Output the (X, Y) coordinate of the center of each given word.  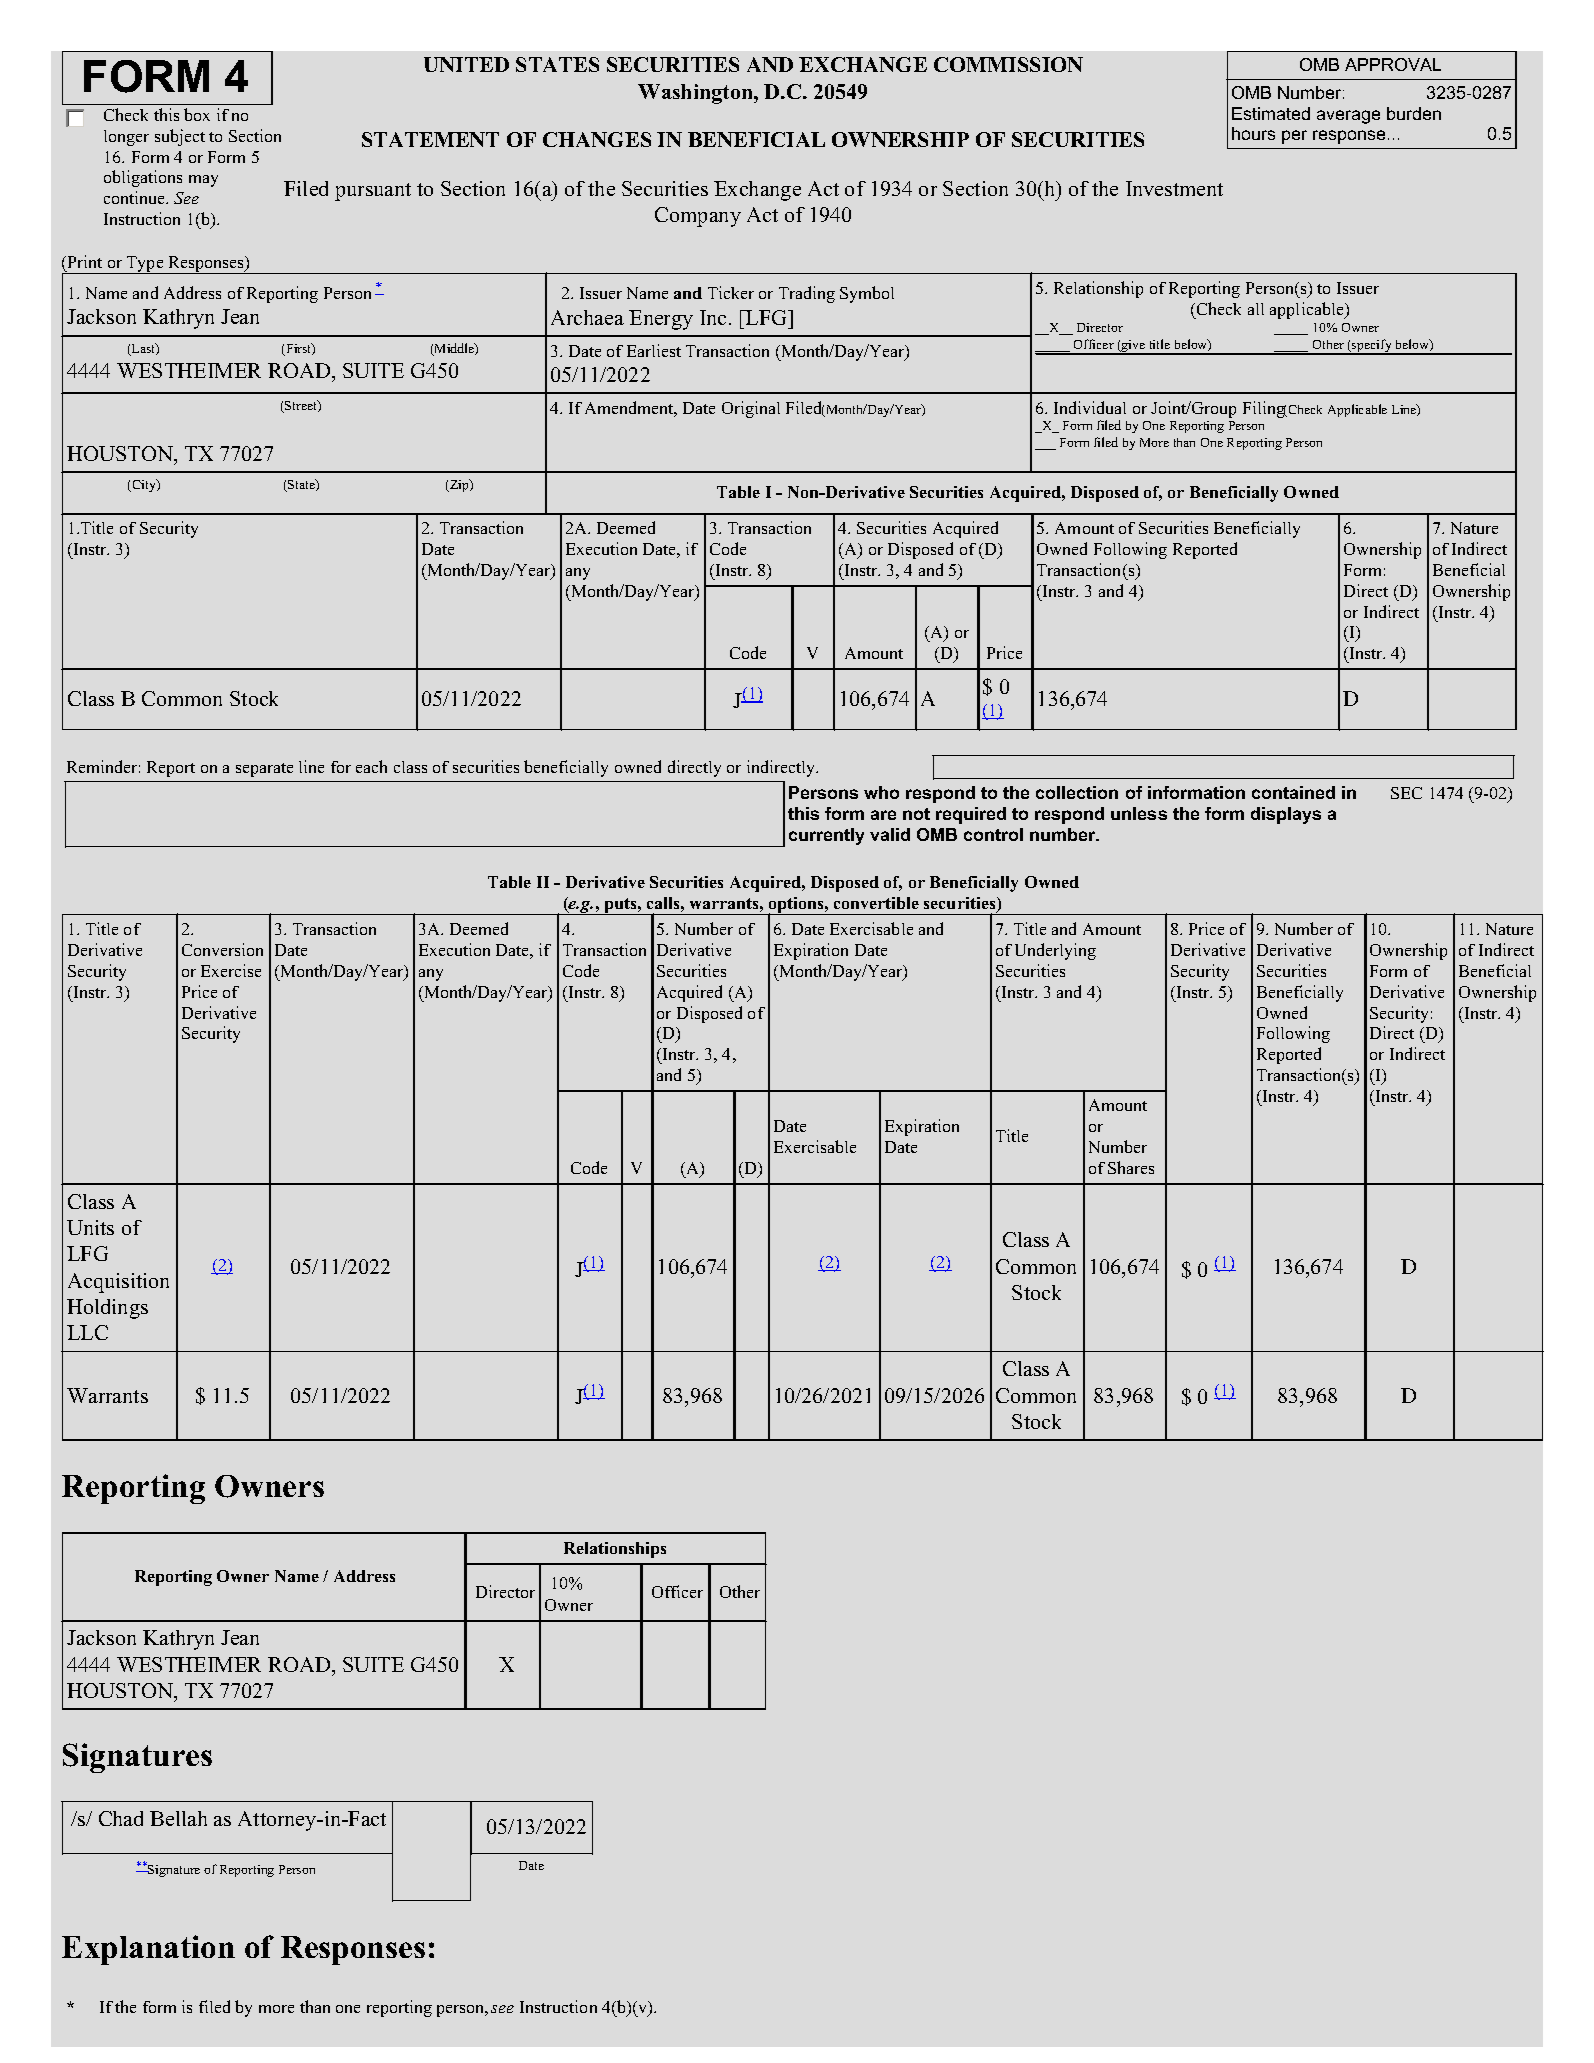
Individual (1090, 407)
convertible (876, 903)
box (197, 114)
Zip (459, 485)
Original (751, 409)
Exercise (231, 970)
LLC (87, 1332)
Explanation (148, 1950)
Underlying (1055, 951)
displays (1286, 815)
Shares (1131, 1167)
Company (698, 217)
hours (1253, 133)
